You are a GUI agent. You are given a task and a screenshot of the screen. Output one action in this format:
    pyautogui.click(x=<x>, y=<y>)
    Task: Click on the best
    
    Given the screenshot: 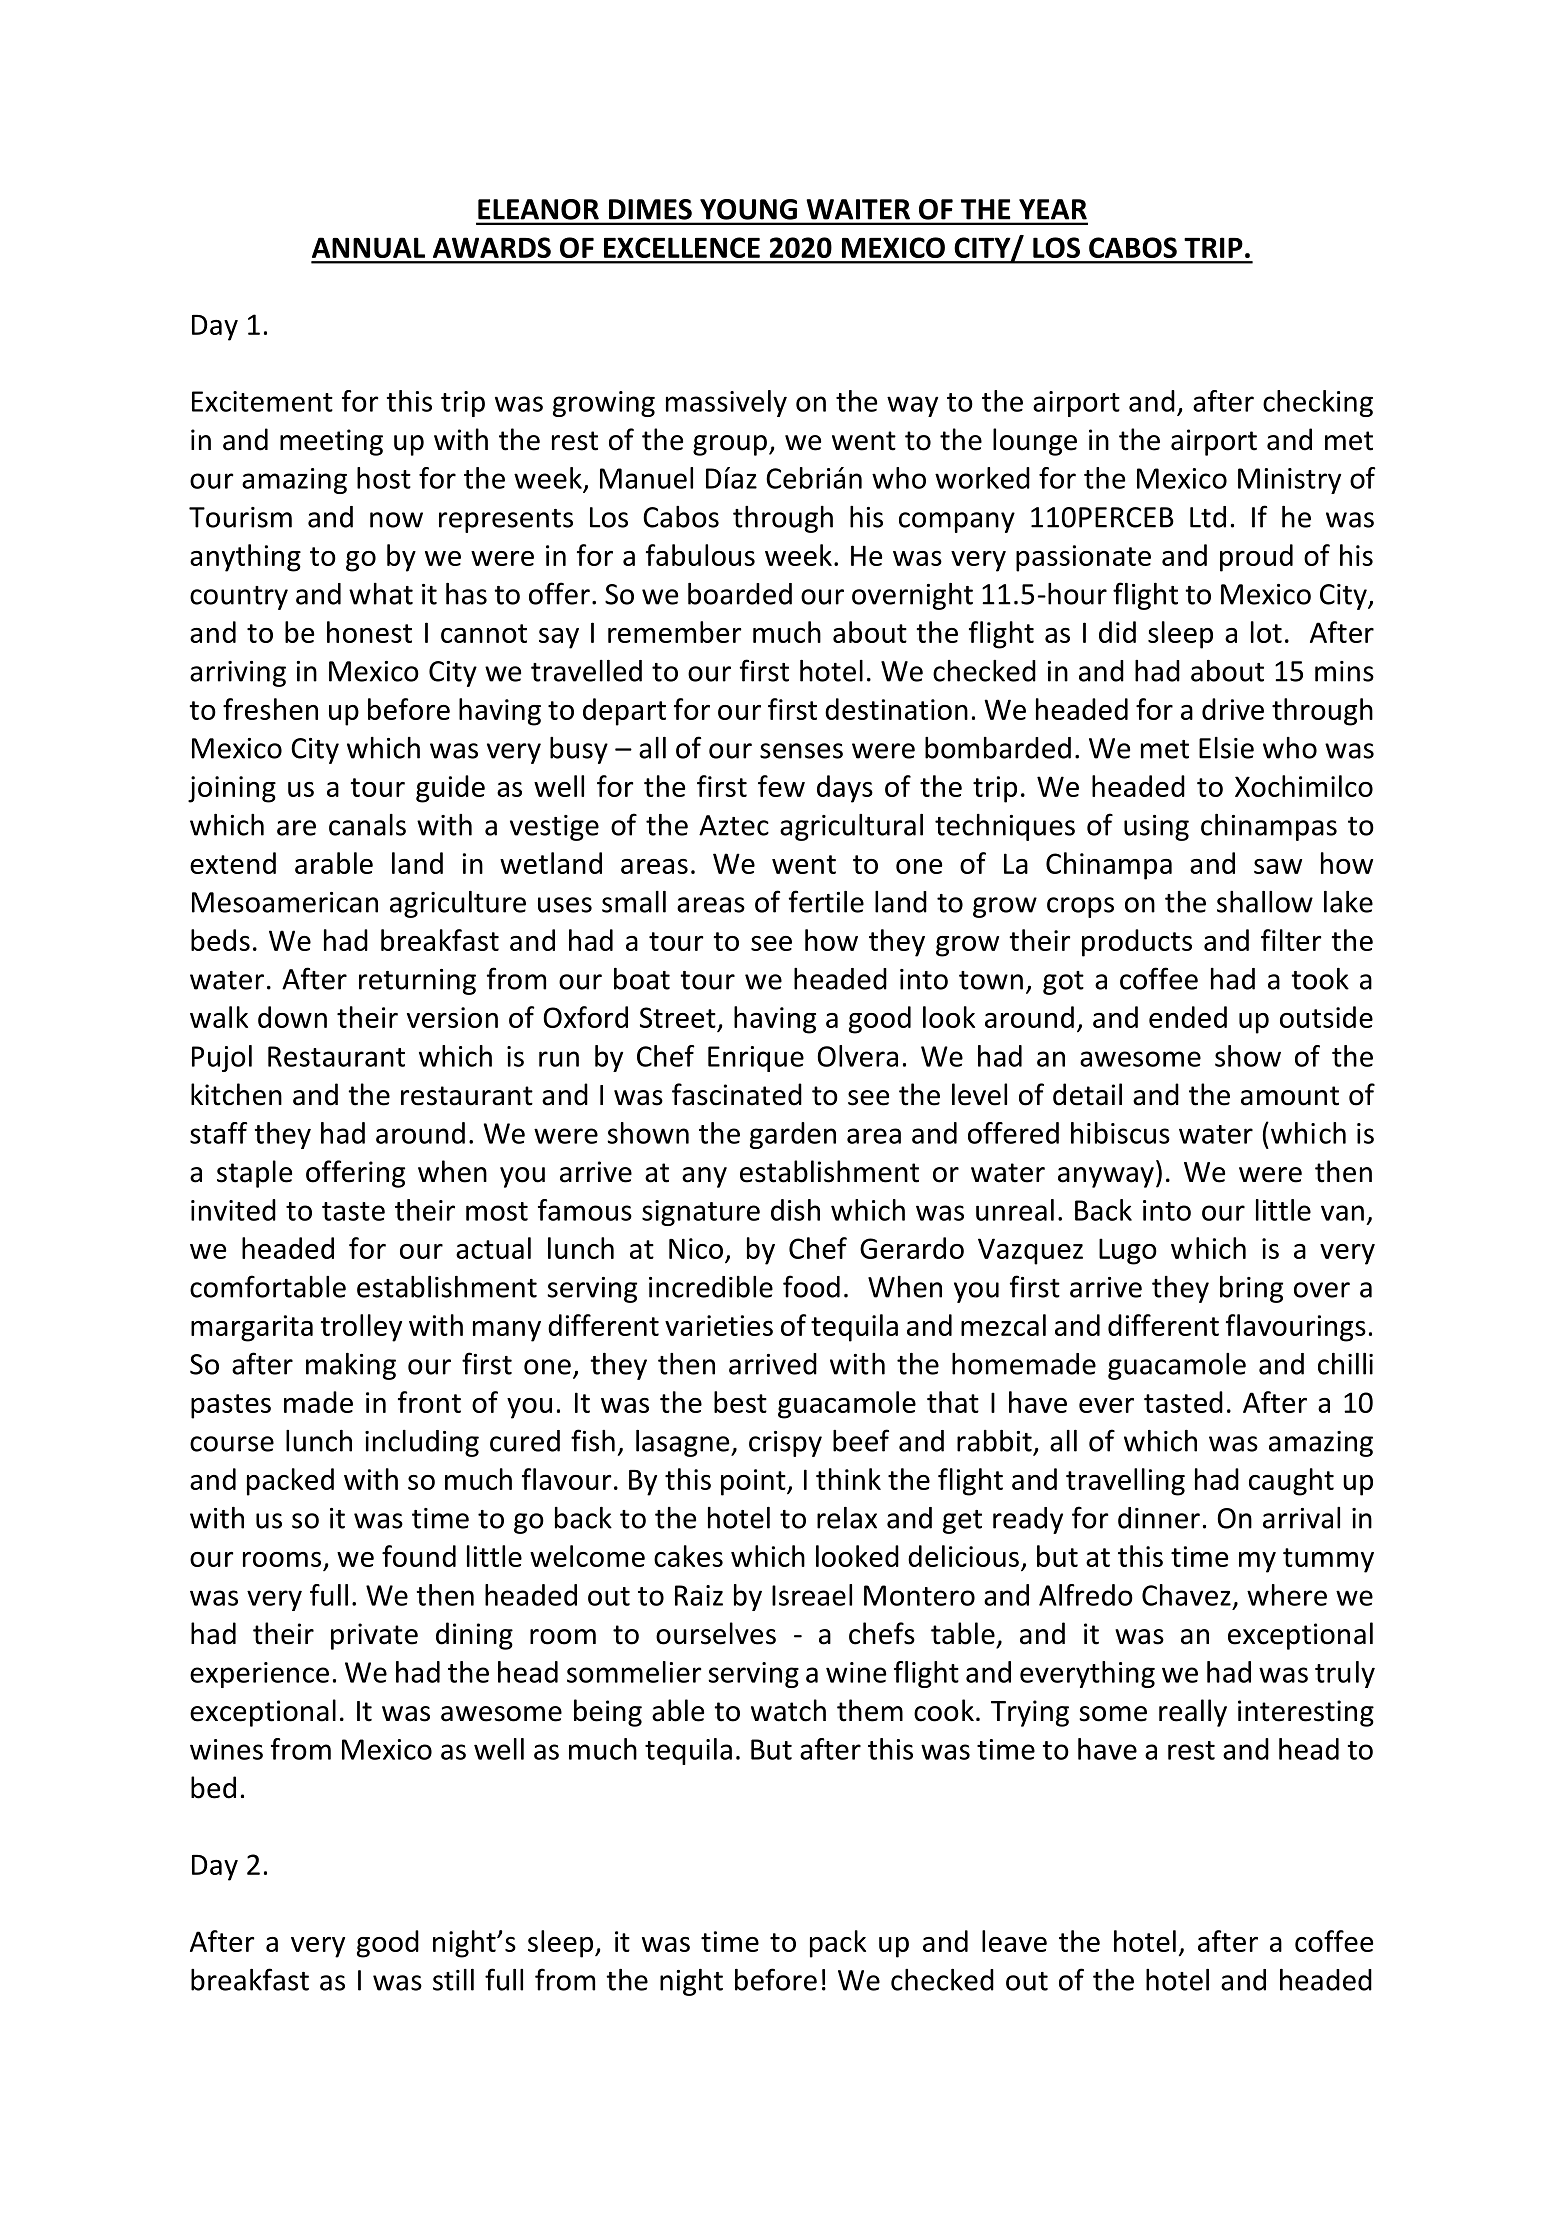 What is the action you would take?
    pyautogui.click(x=740, y=1402)
